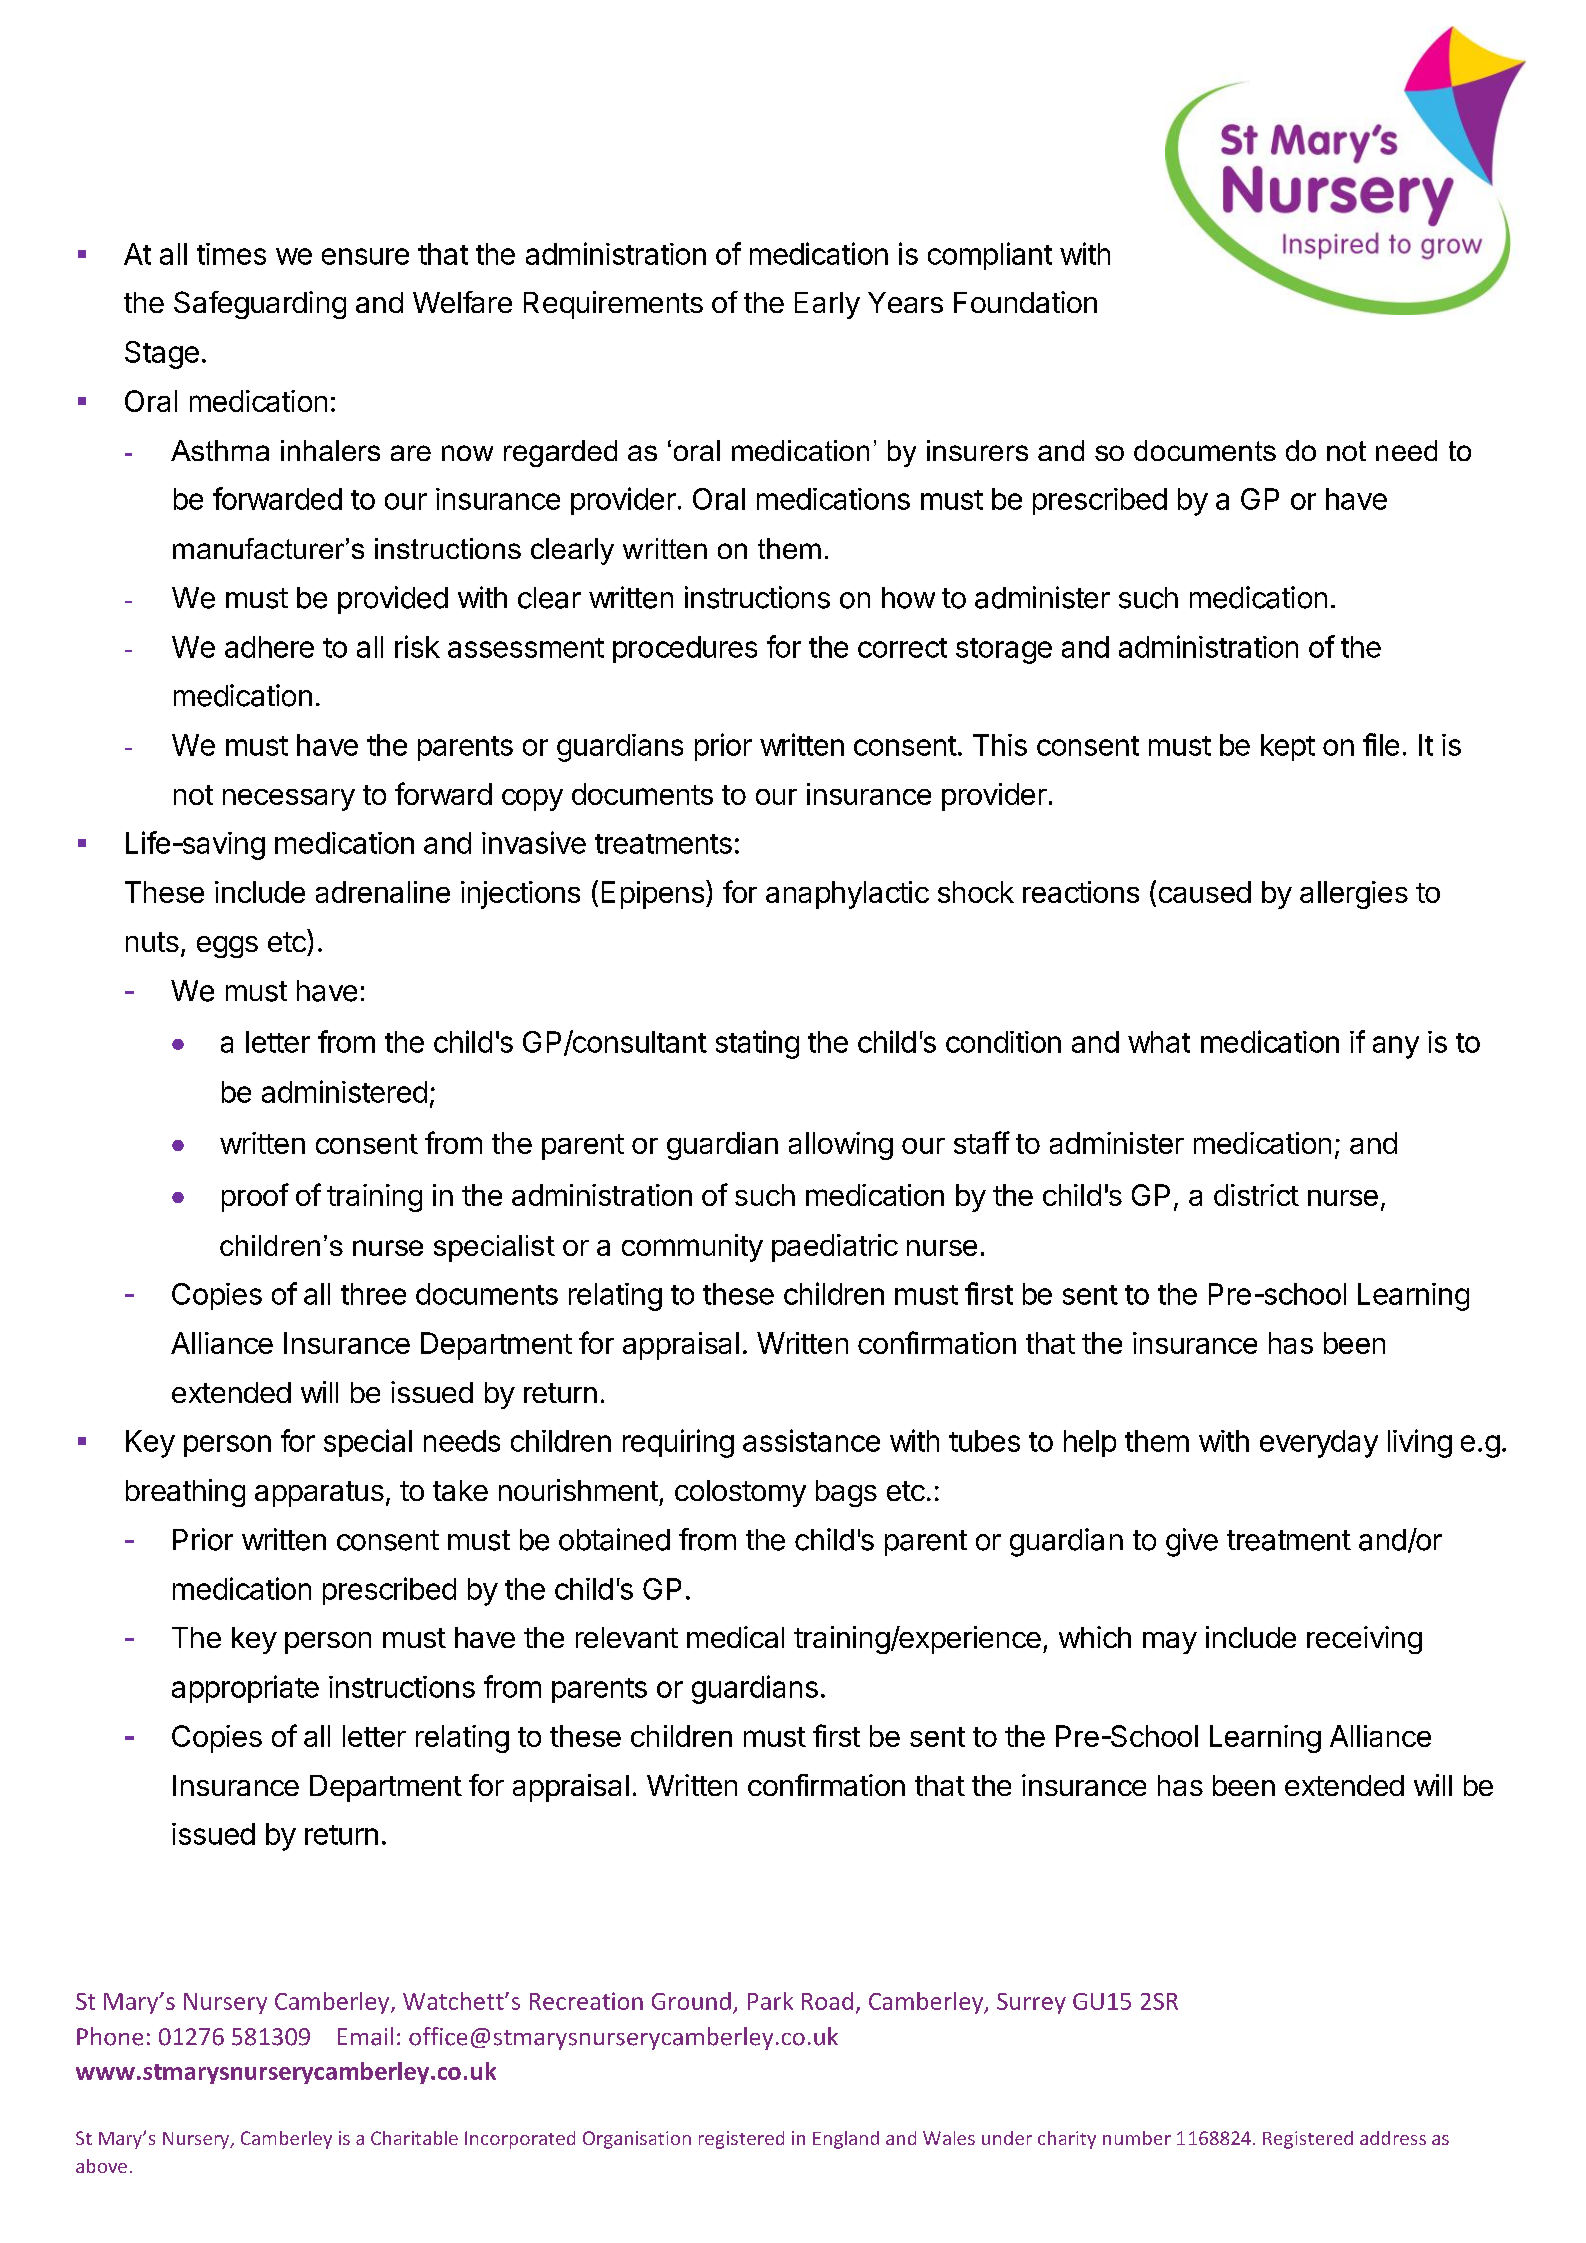 This image has height=2243, width=1586. Describe the element at coordinates (255, 1197) in the image. I see `proof` at that location.
